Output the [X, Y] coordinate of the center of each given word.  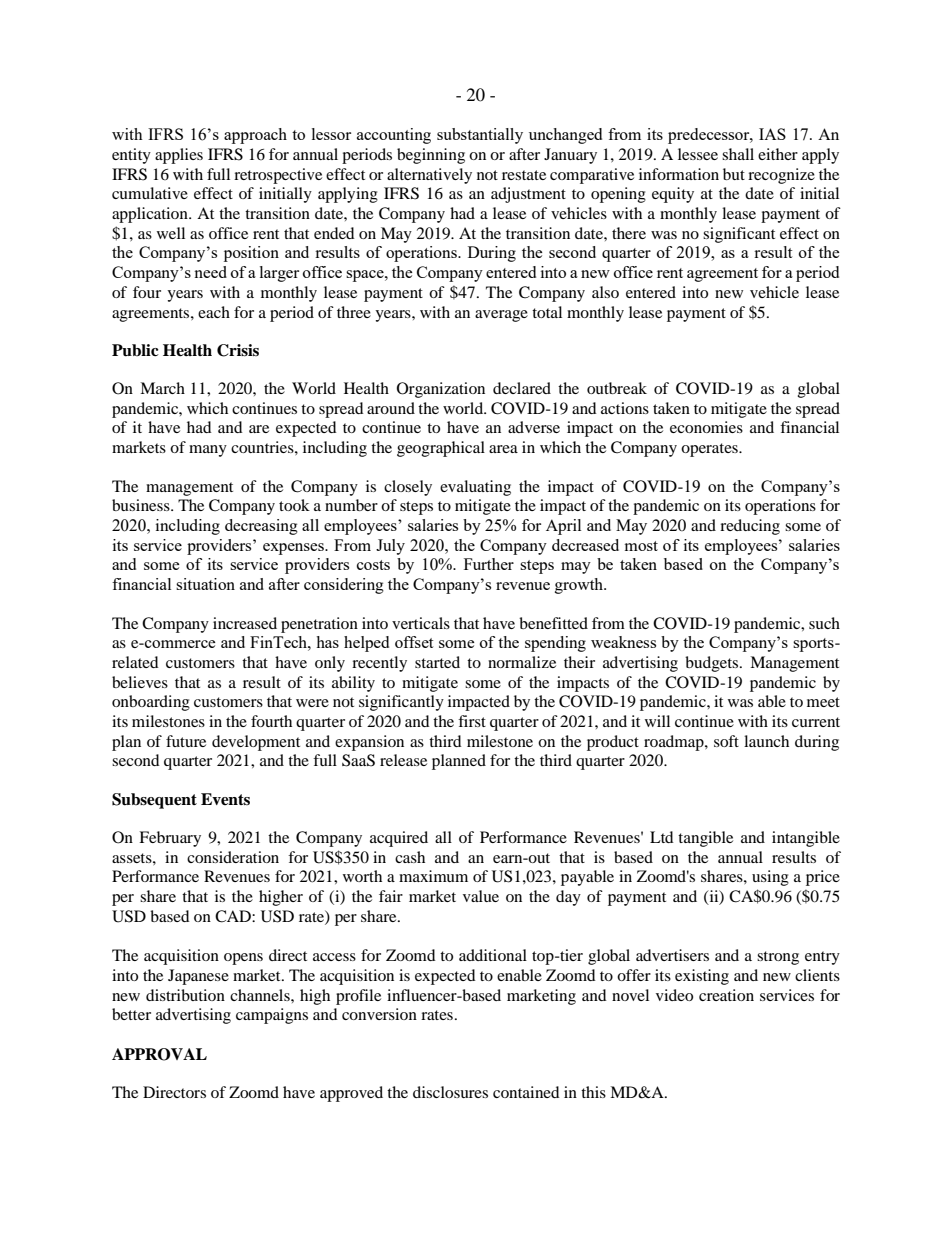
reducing [750, 527]
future [186, 741]
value [481, 896]
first [472, 721]
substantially [480, 136]
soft [726, 741]
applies [179, 156]
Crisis [238, 350]
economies [706, 427]
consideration [233, 857]
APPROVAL [159, 1054]
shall [738, 154]
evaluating [475, 488]
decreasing [261, 527]
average [501, 316]
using [770, 878]
